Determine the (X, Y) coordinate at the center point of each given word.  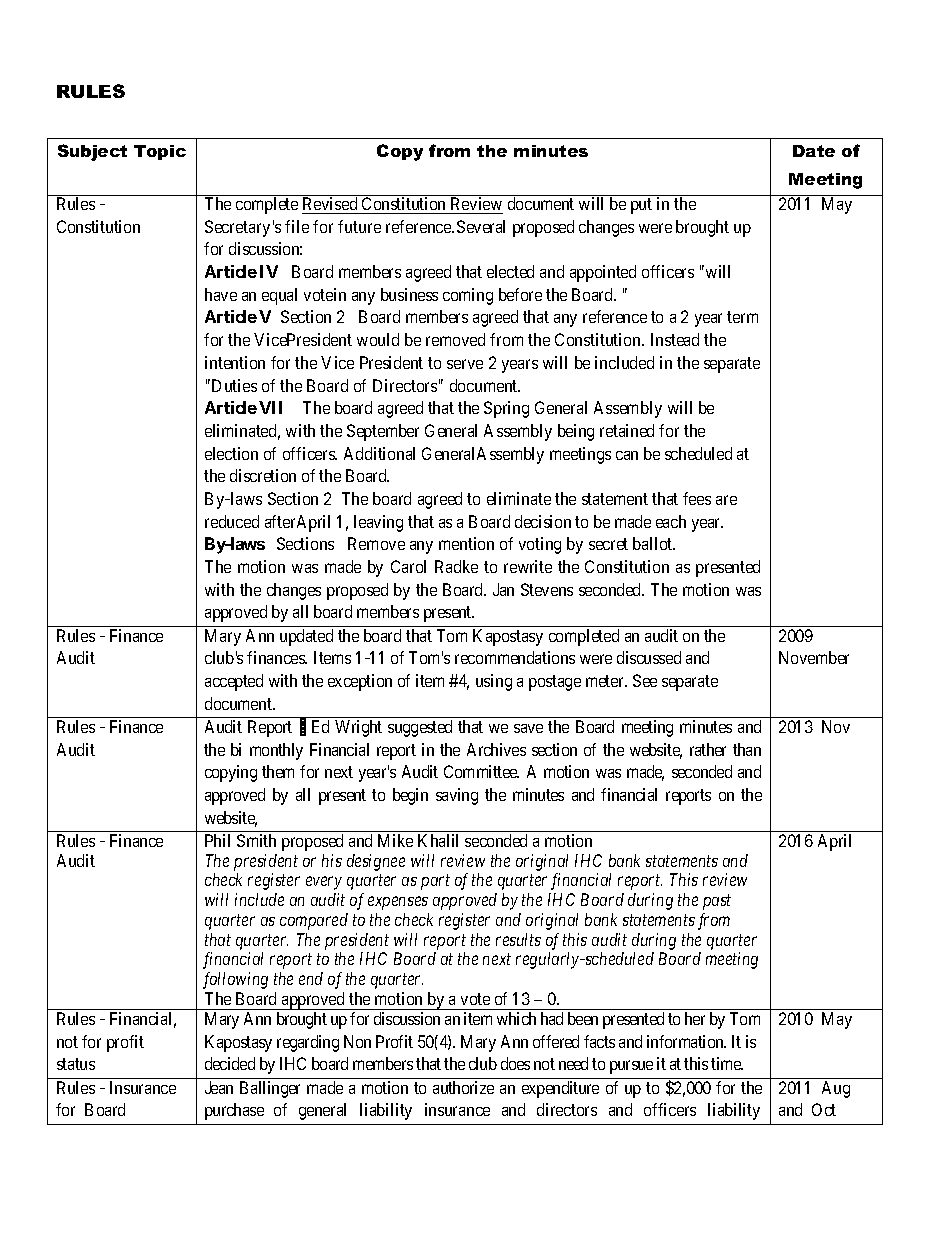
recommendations (515, 657)
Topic (160, 152)
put (641, 206)
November (814, 657)
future (359, 226)
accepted (234, 682)
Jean (219, 1087)
